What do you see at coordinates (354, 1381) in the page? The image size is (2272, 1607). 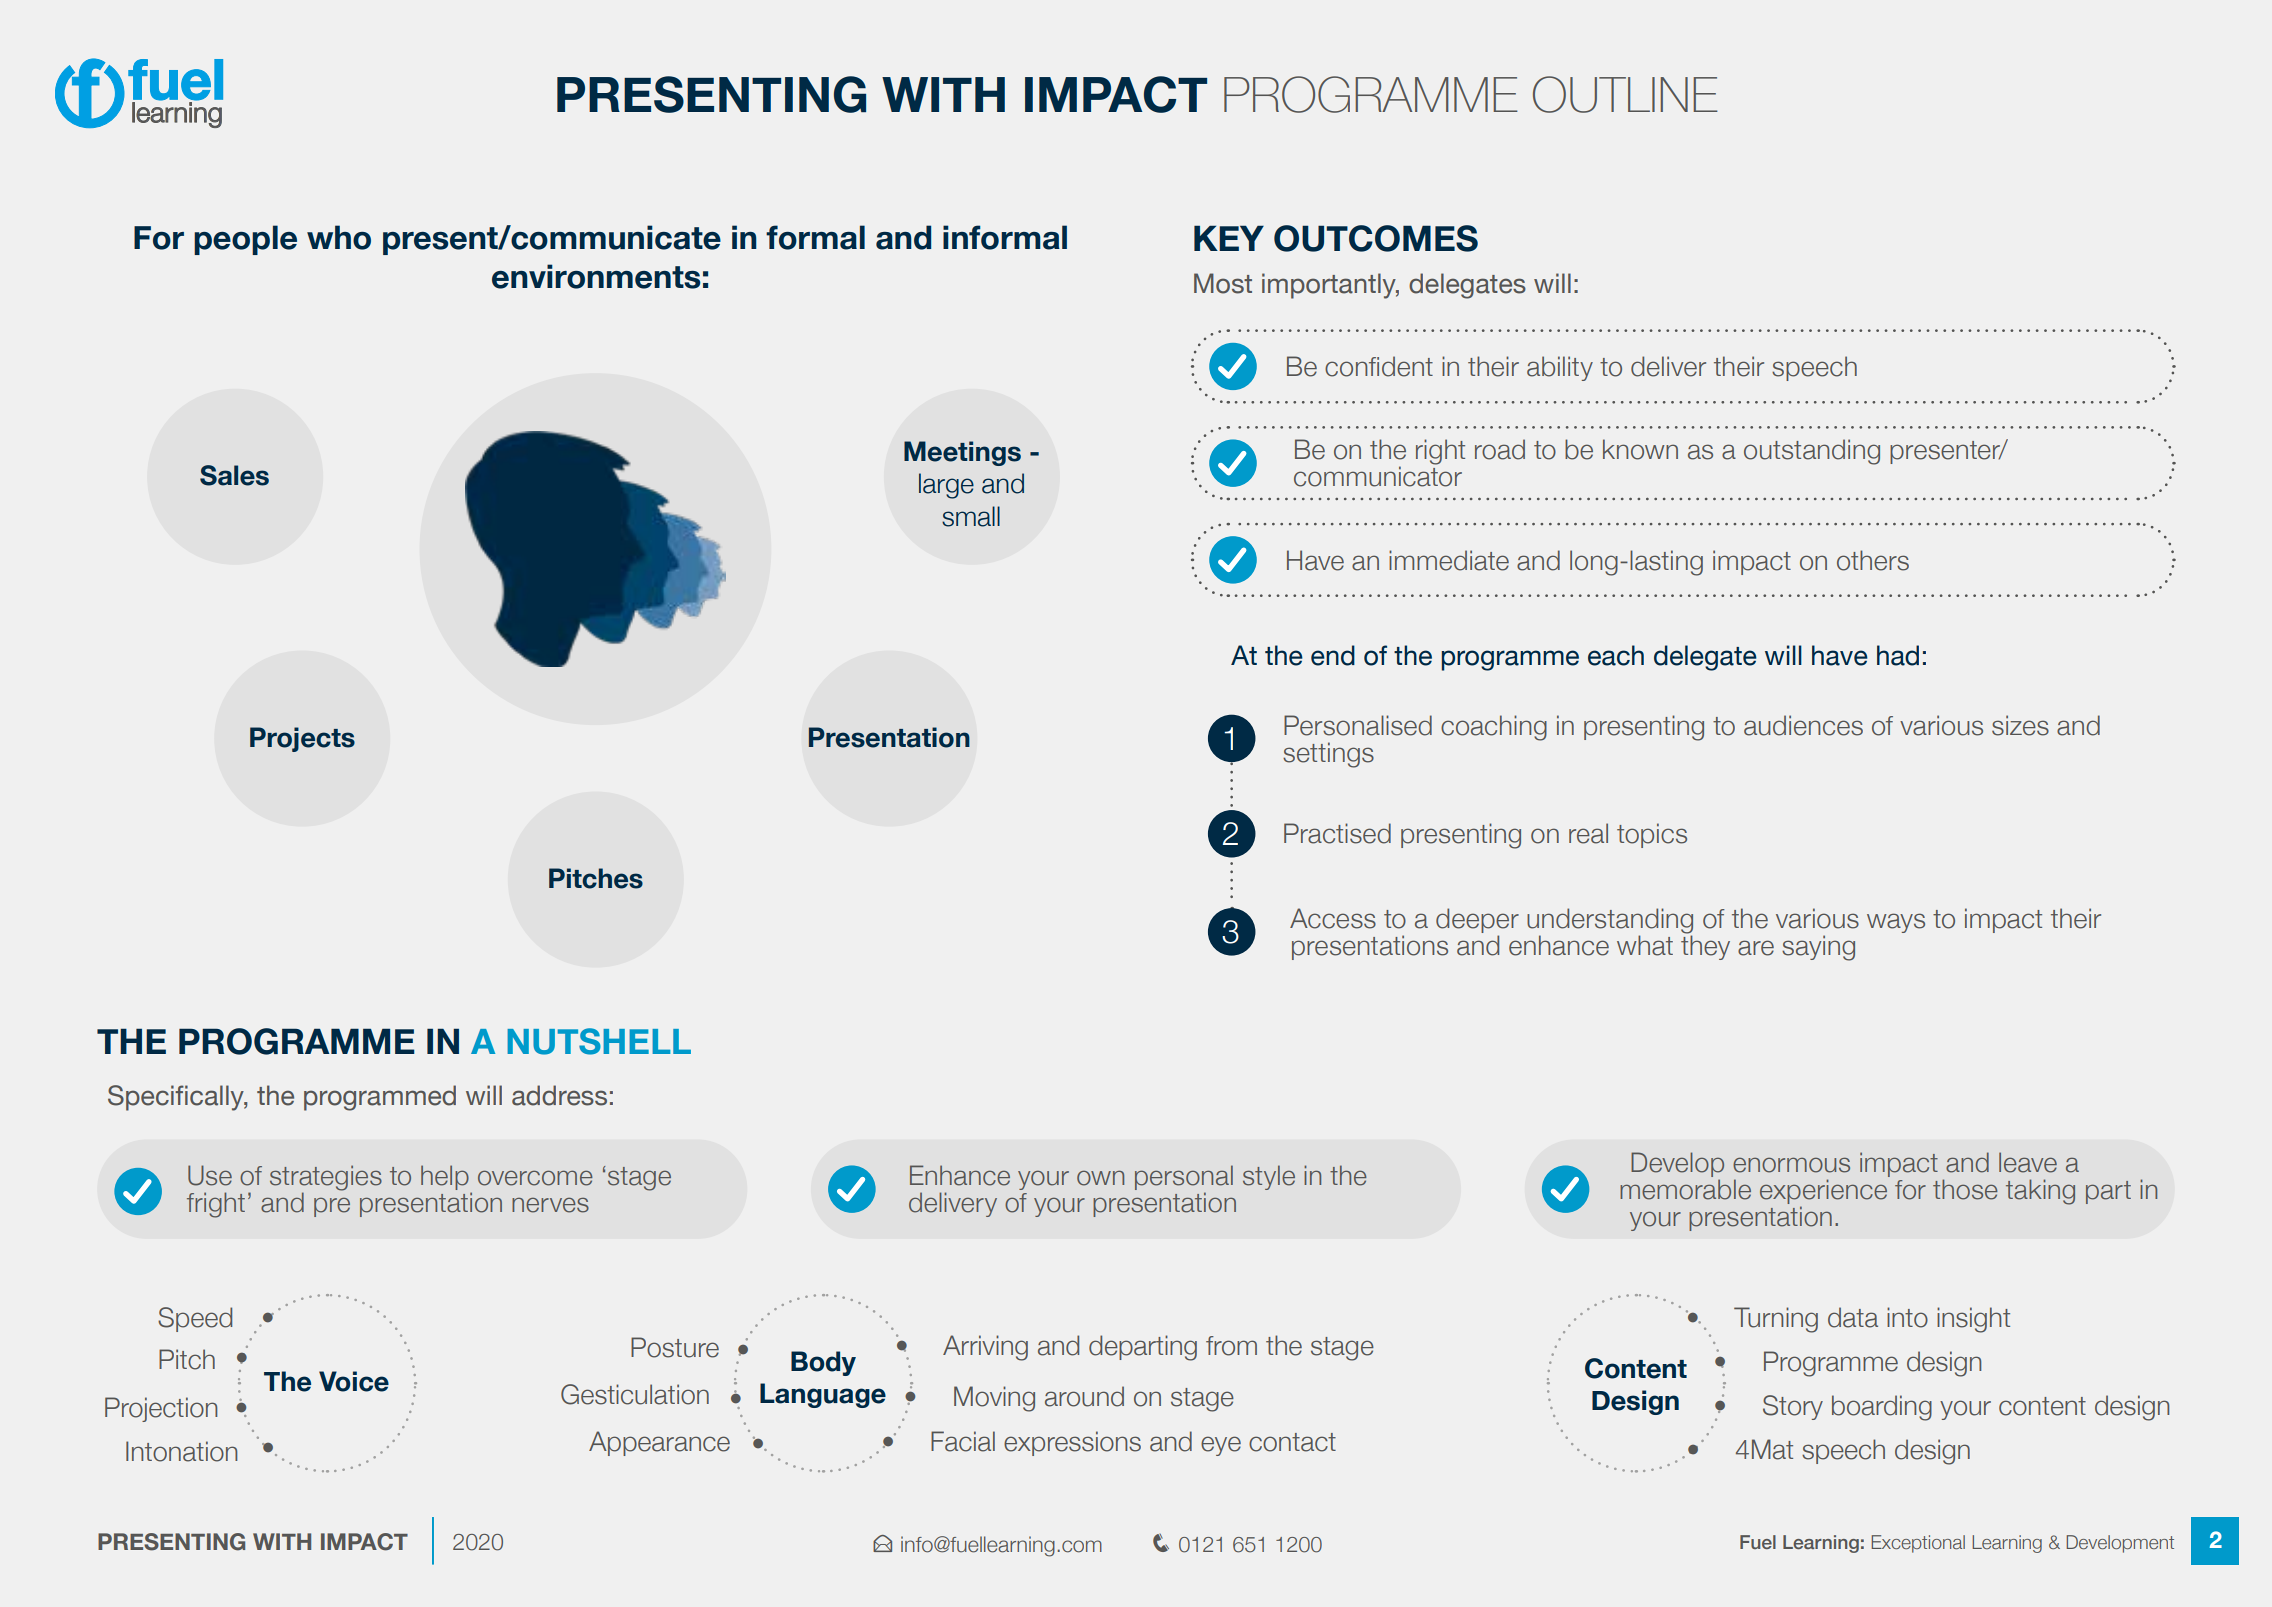 I see `Voice` at bounding box center [354, 1381].
